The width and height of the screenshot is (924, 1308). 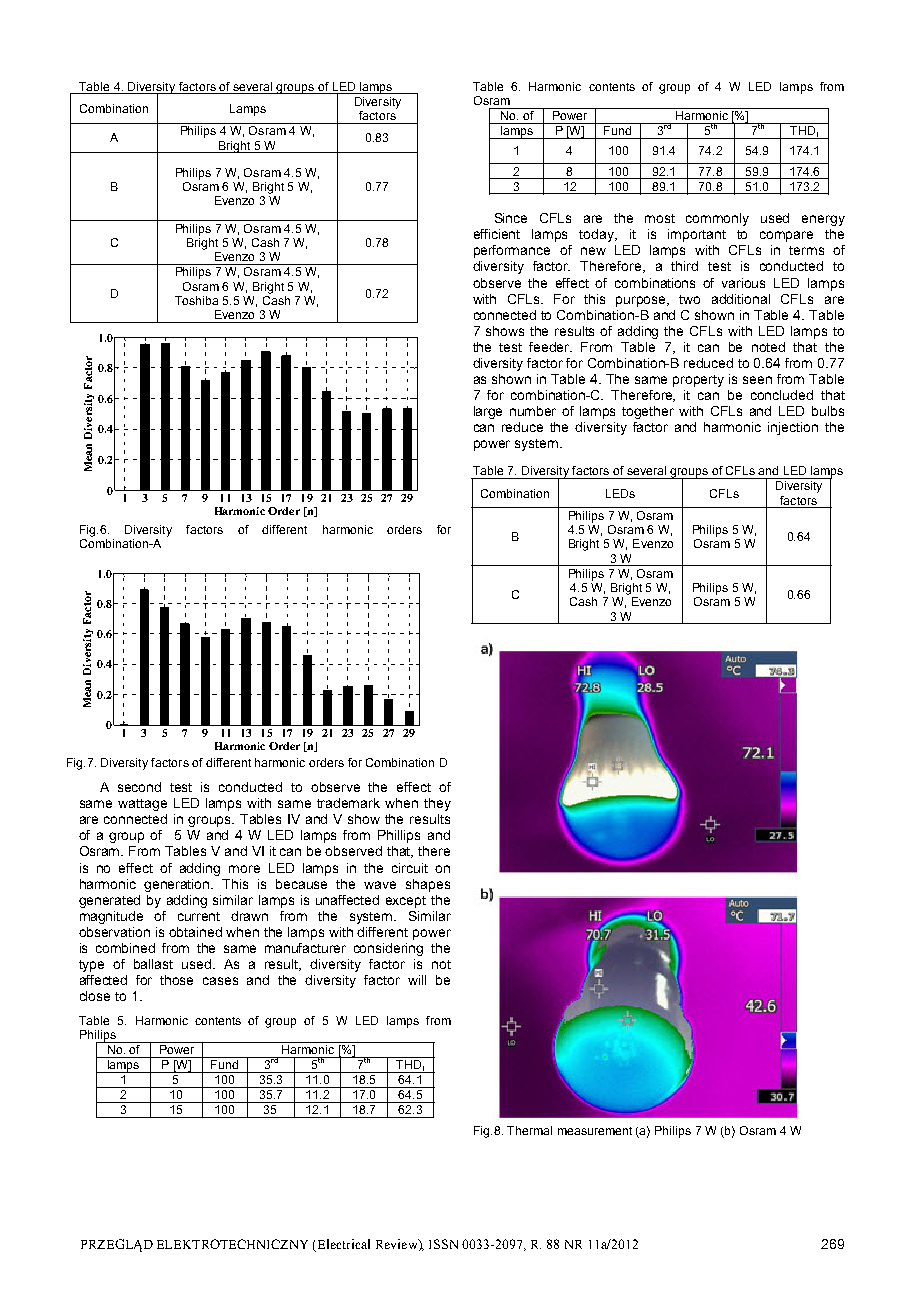 I want to click on they, so click(x=437, y=804).
